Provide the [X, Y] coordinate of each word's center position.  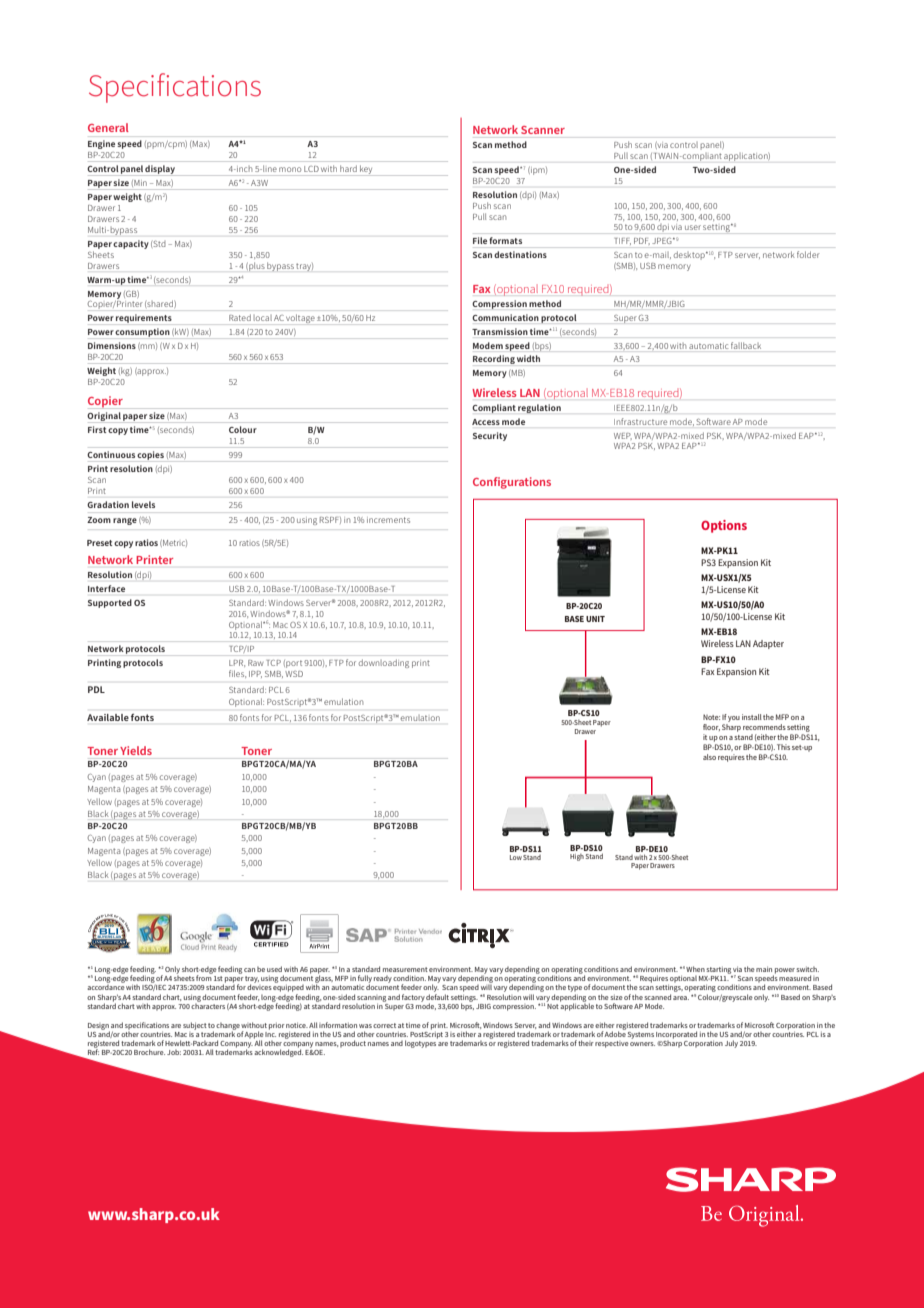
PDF [642, 241]
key [366, 170]
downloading [384, 663]
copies [151, 456]
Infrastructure [642, 421]
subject [195, 1026]
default [437, 995]
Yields [136, 750]
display [160, 170]
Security [490, 436]
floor [711, 727]
